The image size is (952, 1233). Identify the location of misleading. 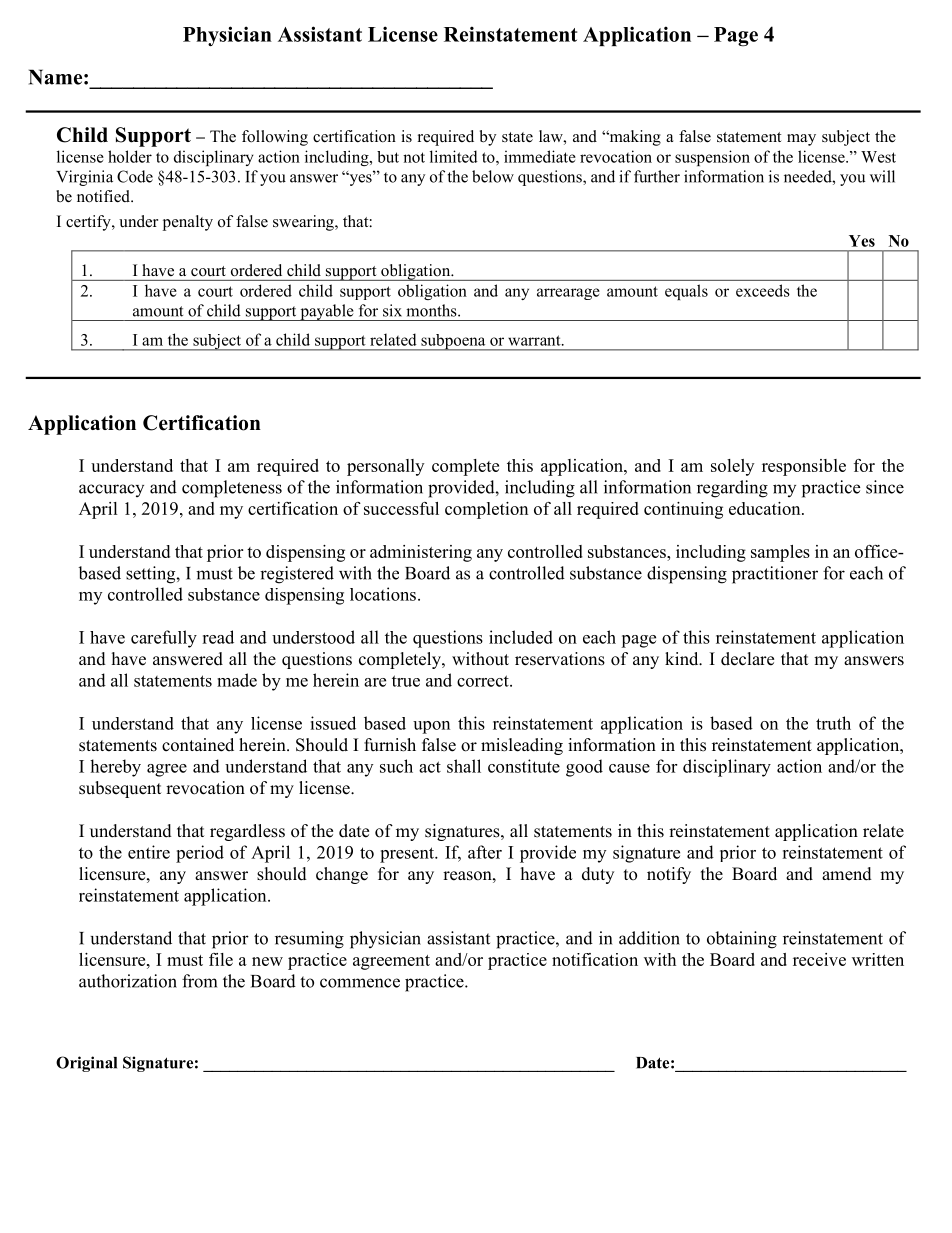
(522, 746).
